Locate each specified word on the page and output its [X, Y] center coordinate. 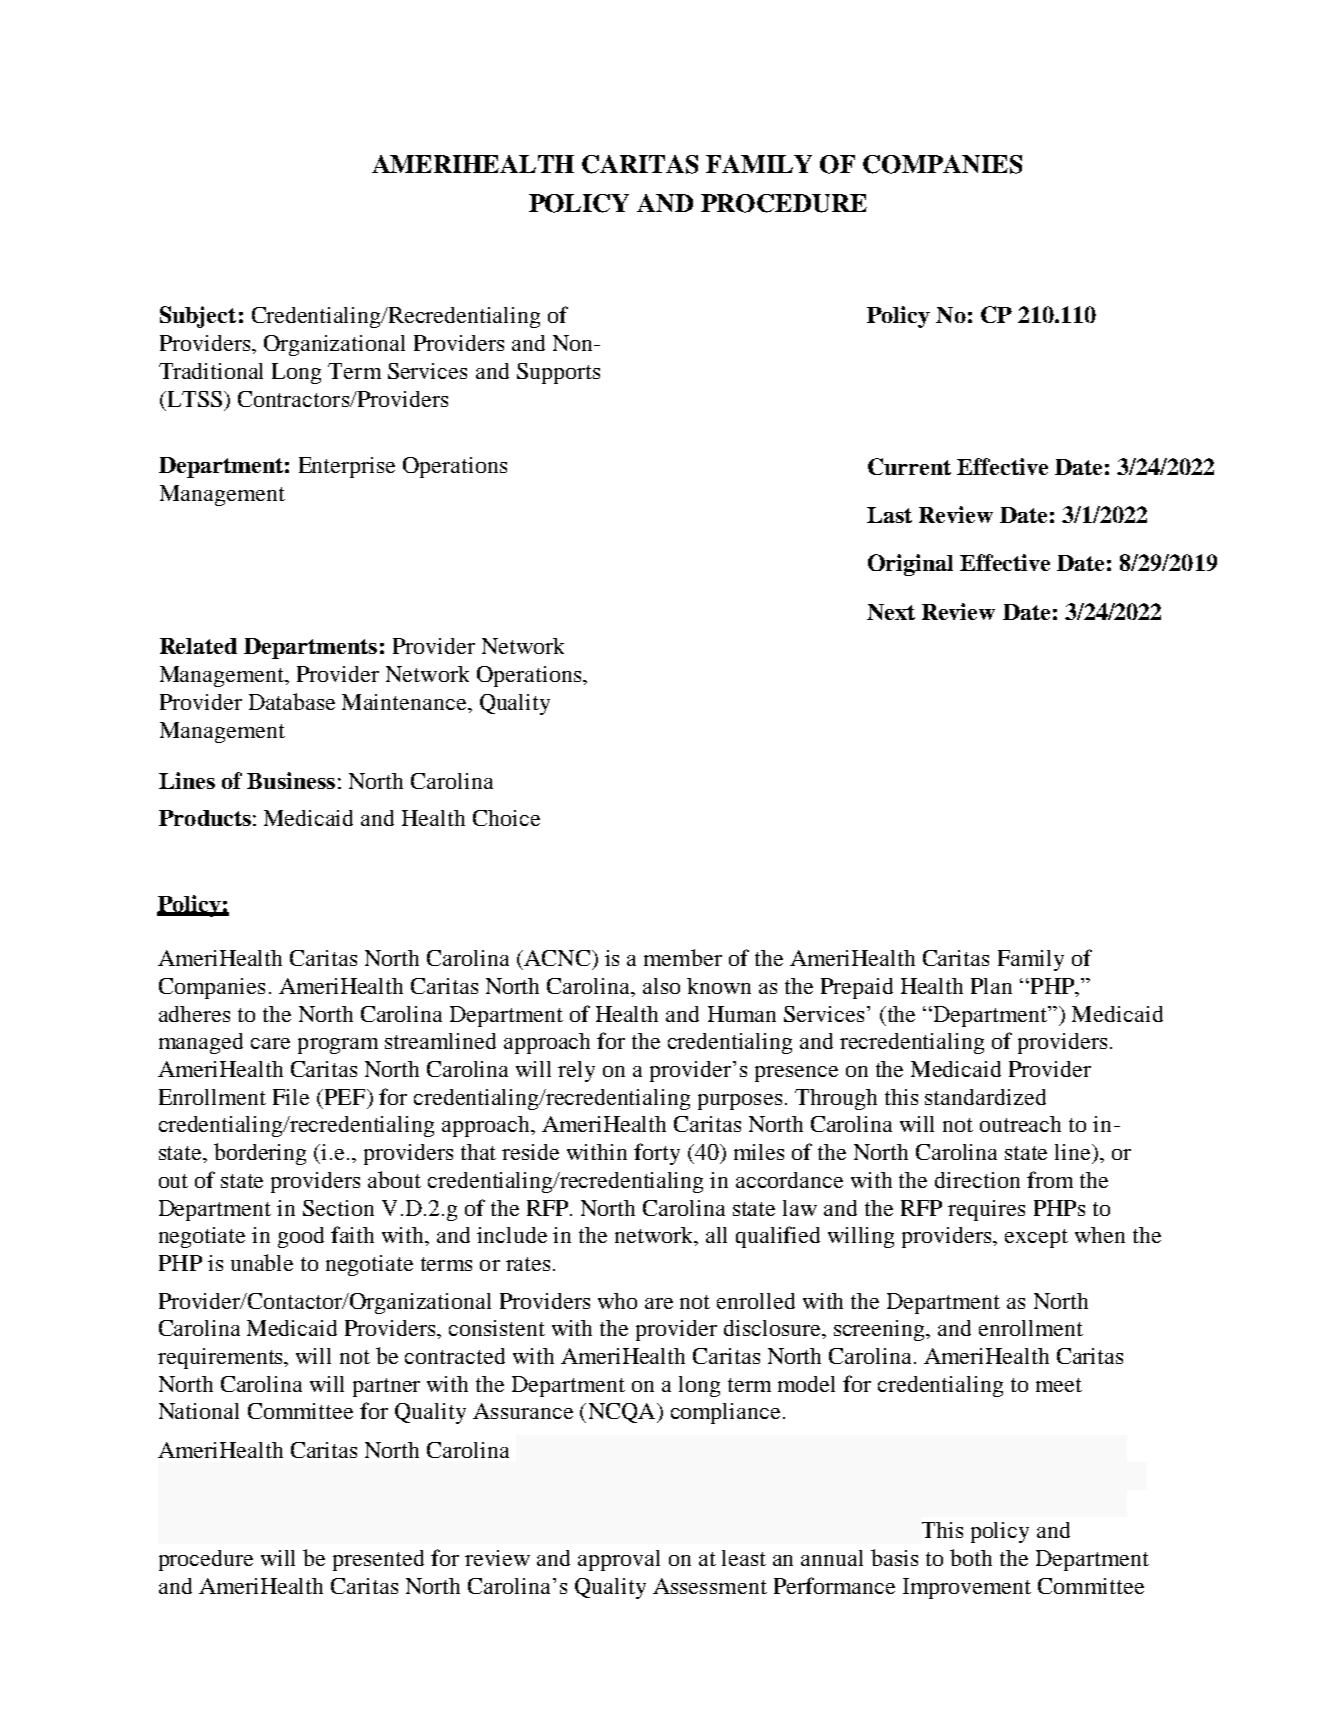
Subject [198, 317]
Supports [558, 373]
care [270, 1043]
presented [378, 1560]
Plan [991, 986]
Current [909, 466]
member [683, 957]
